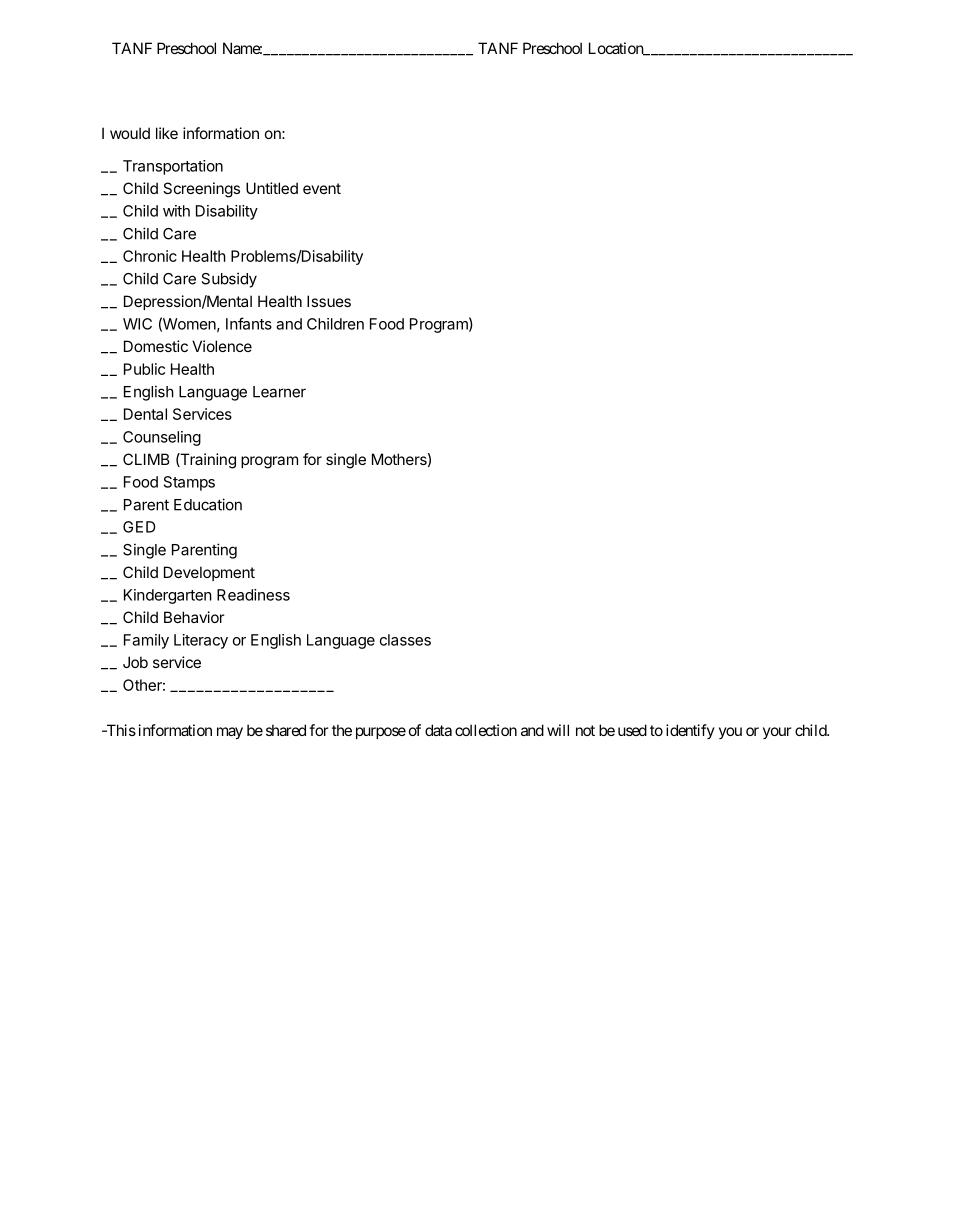 The height and width of the image is (1232, 954). I want to click on Learner, so click(279, 392).
